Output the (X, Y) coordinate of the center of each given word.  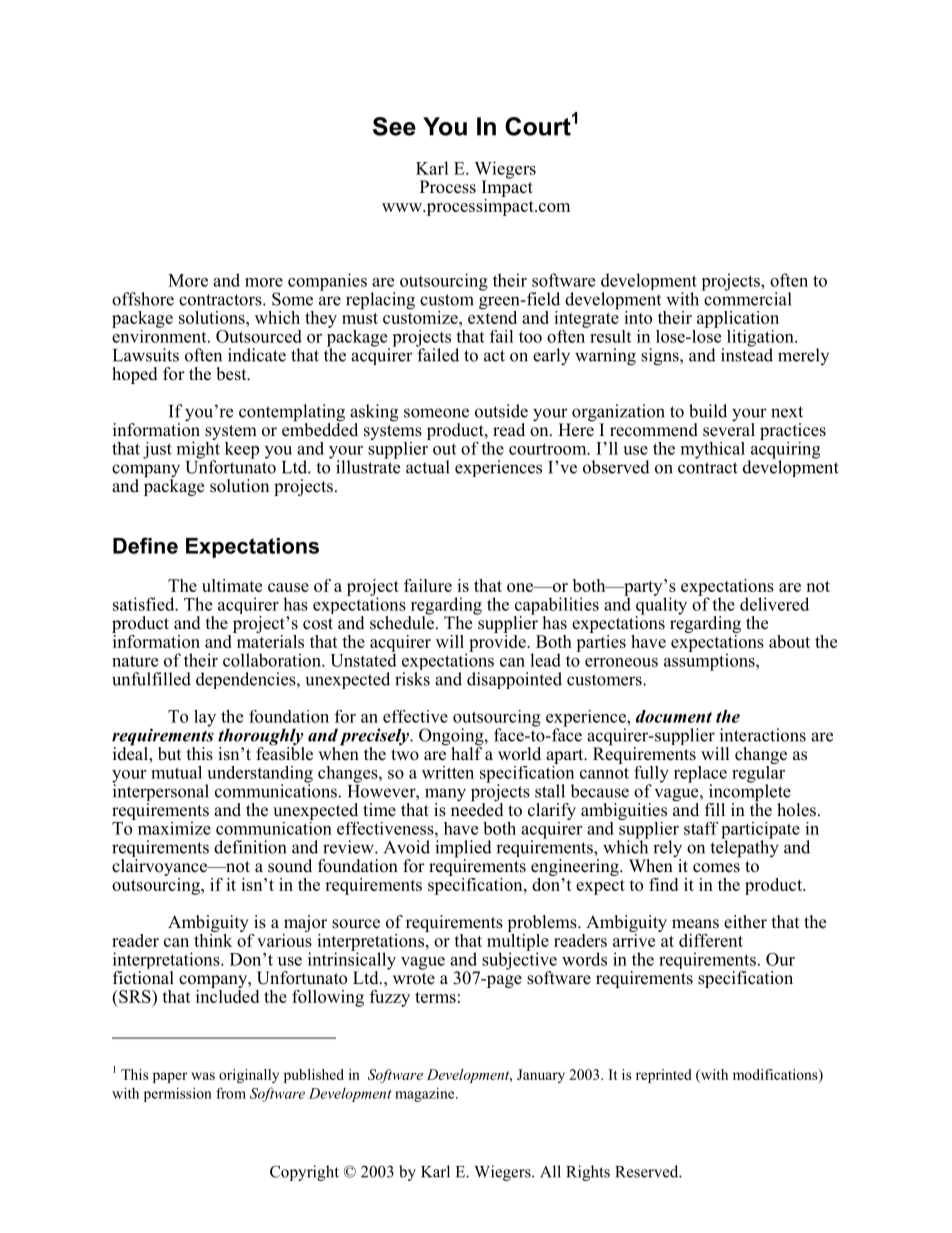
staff (701, 828)
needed (477, 808)
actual (428, 467)
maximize (173, 827)
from (231, 1093)
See (394, 126)
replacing (380, 301)
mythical (713, 450)
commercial (747, 298)
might (198, 450)
